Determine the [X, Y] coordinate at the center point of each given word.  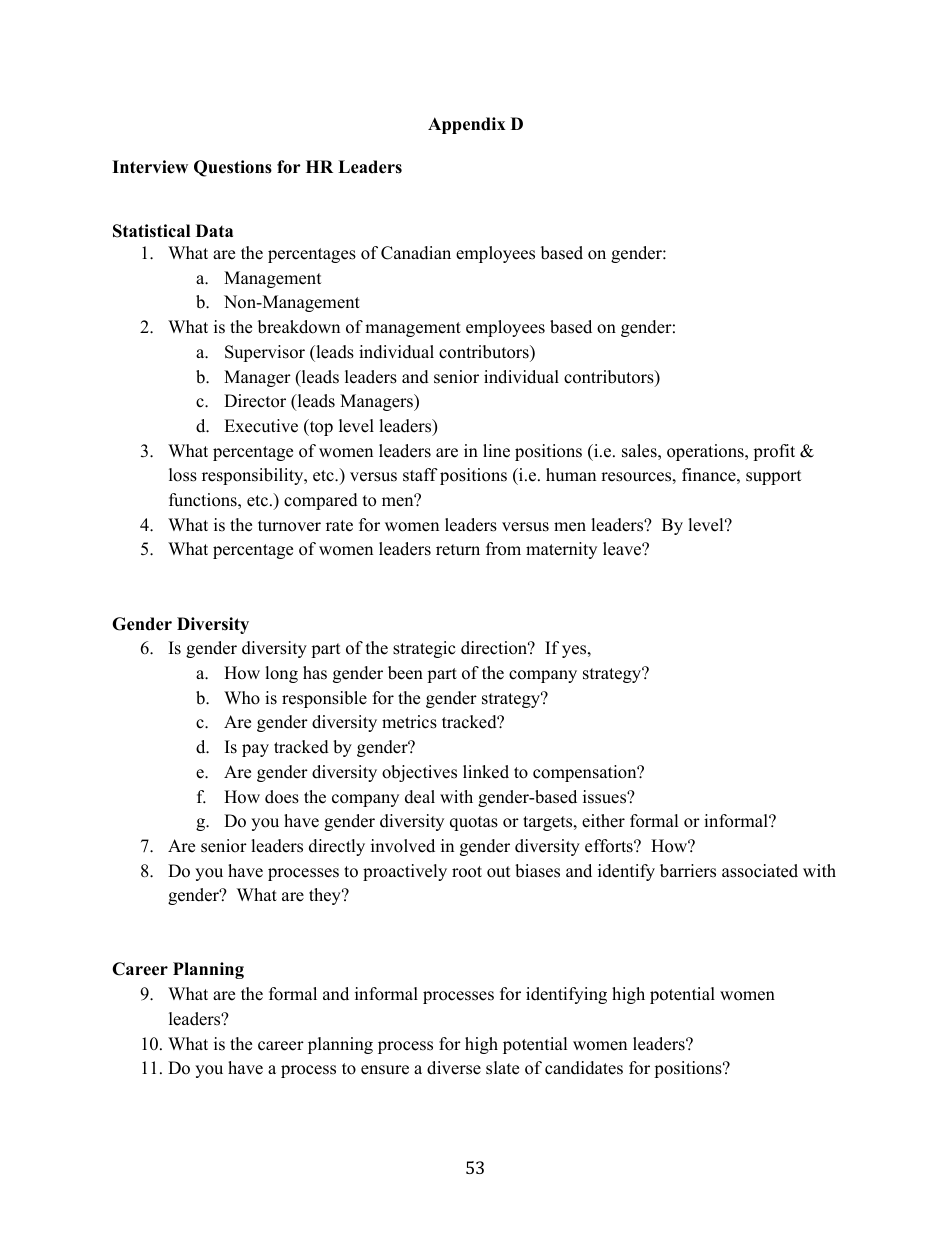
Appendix [467, 125]
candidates [584, 1068]
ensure [385, 1070]
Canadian [416, 253]
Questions [233, 168]
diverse [454, 1068]
